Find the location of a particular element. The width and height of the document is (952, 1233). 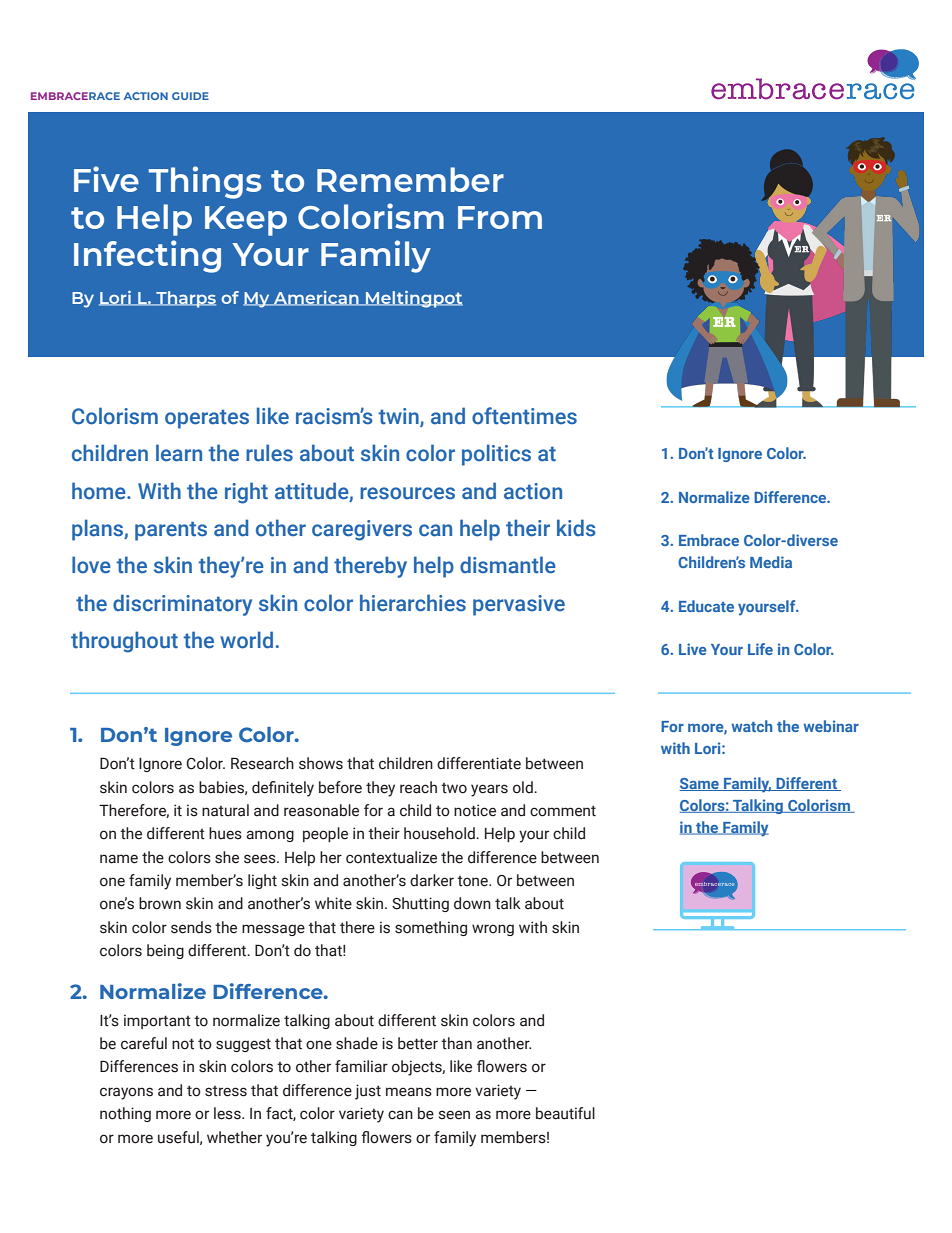

seen is located at coordinates (454, 1115).
